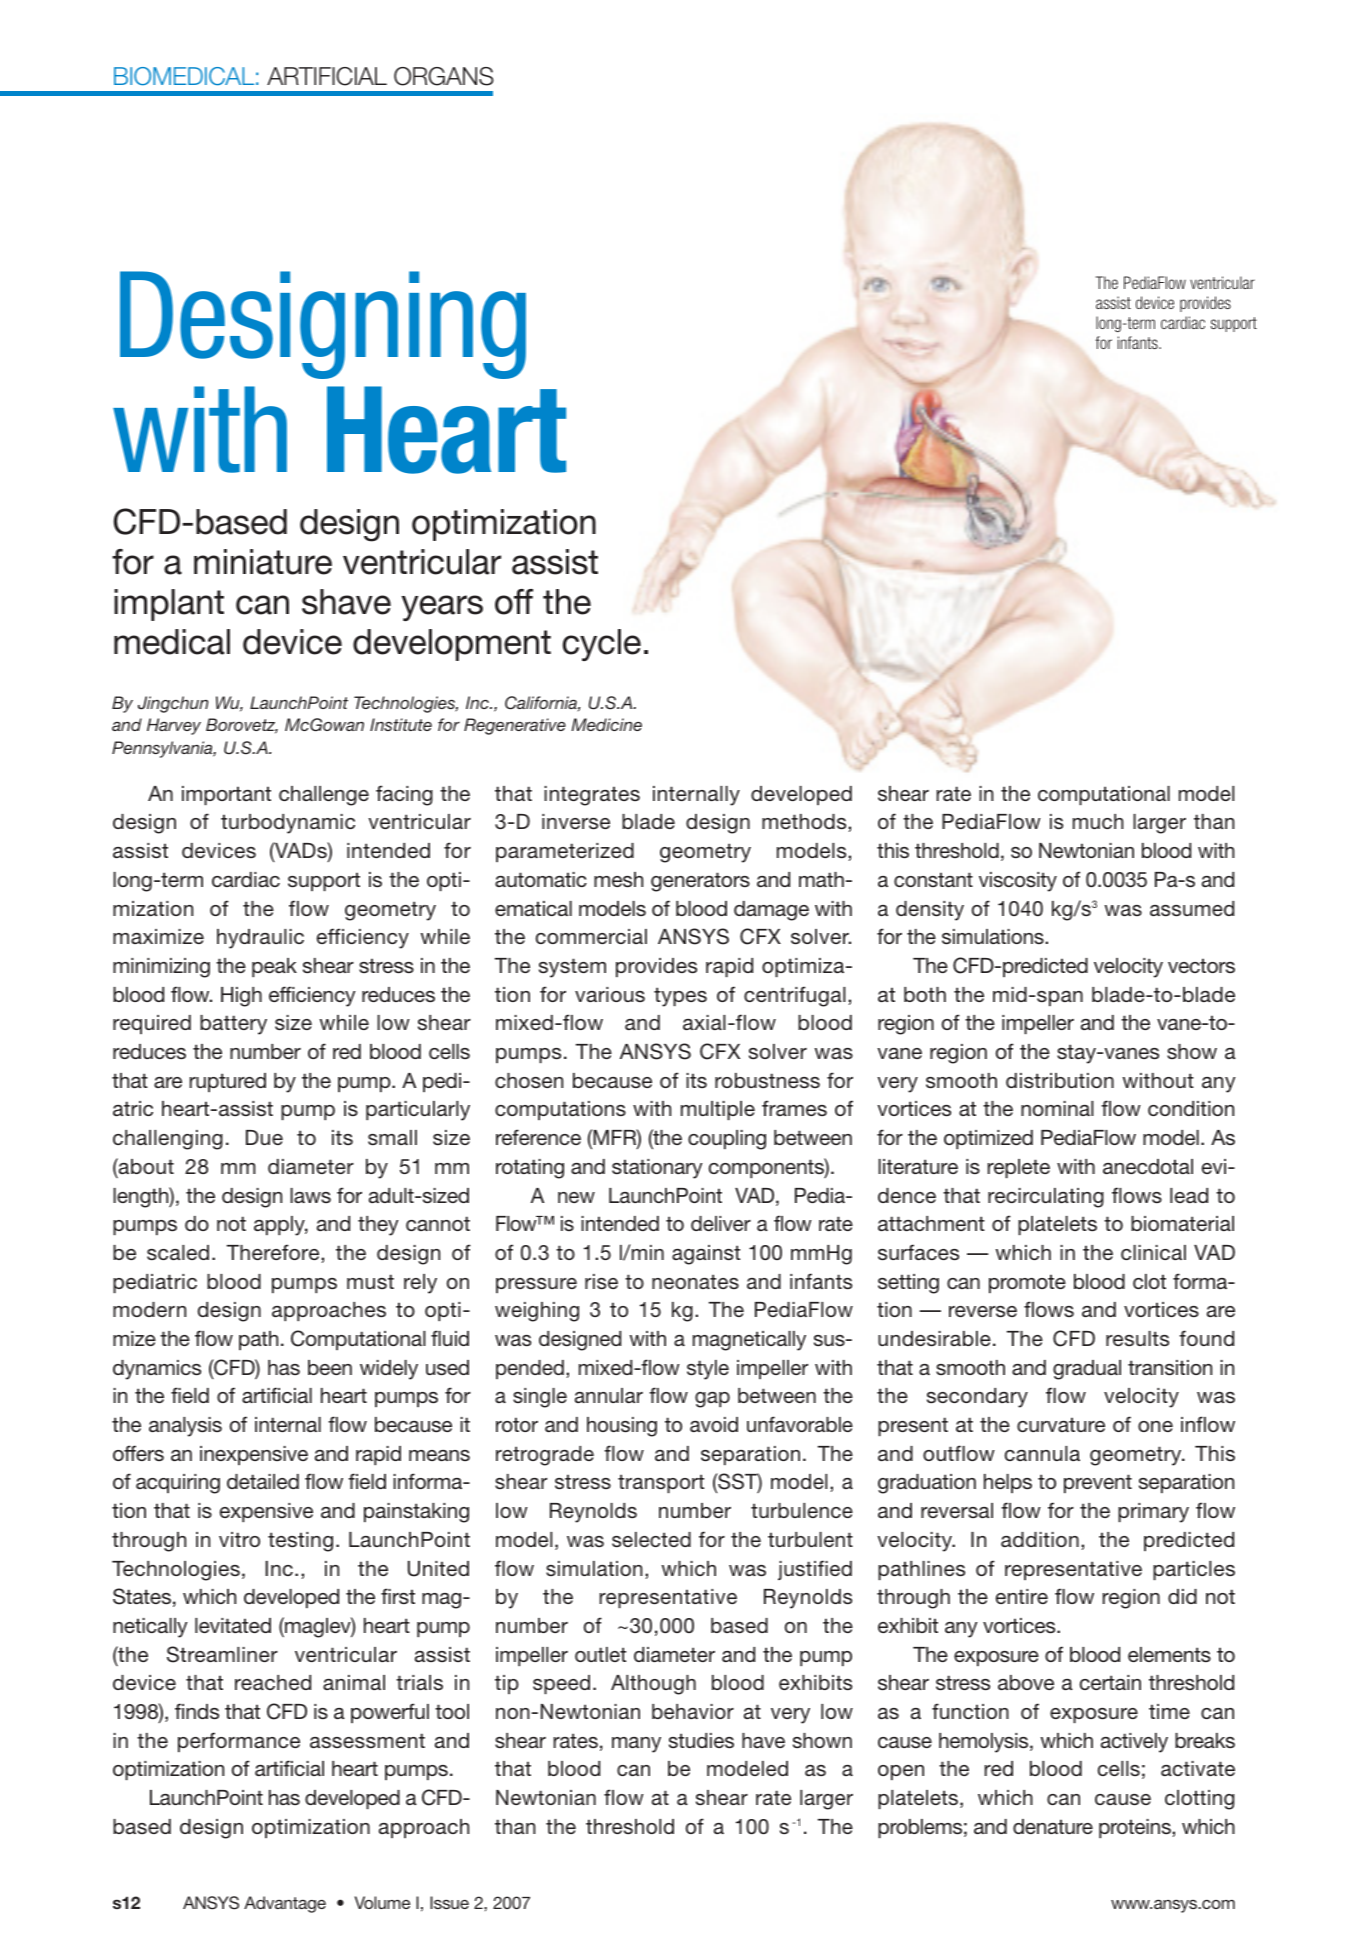  I want to click on cycle, so click(602, 645).
